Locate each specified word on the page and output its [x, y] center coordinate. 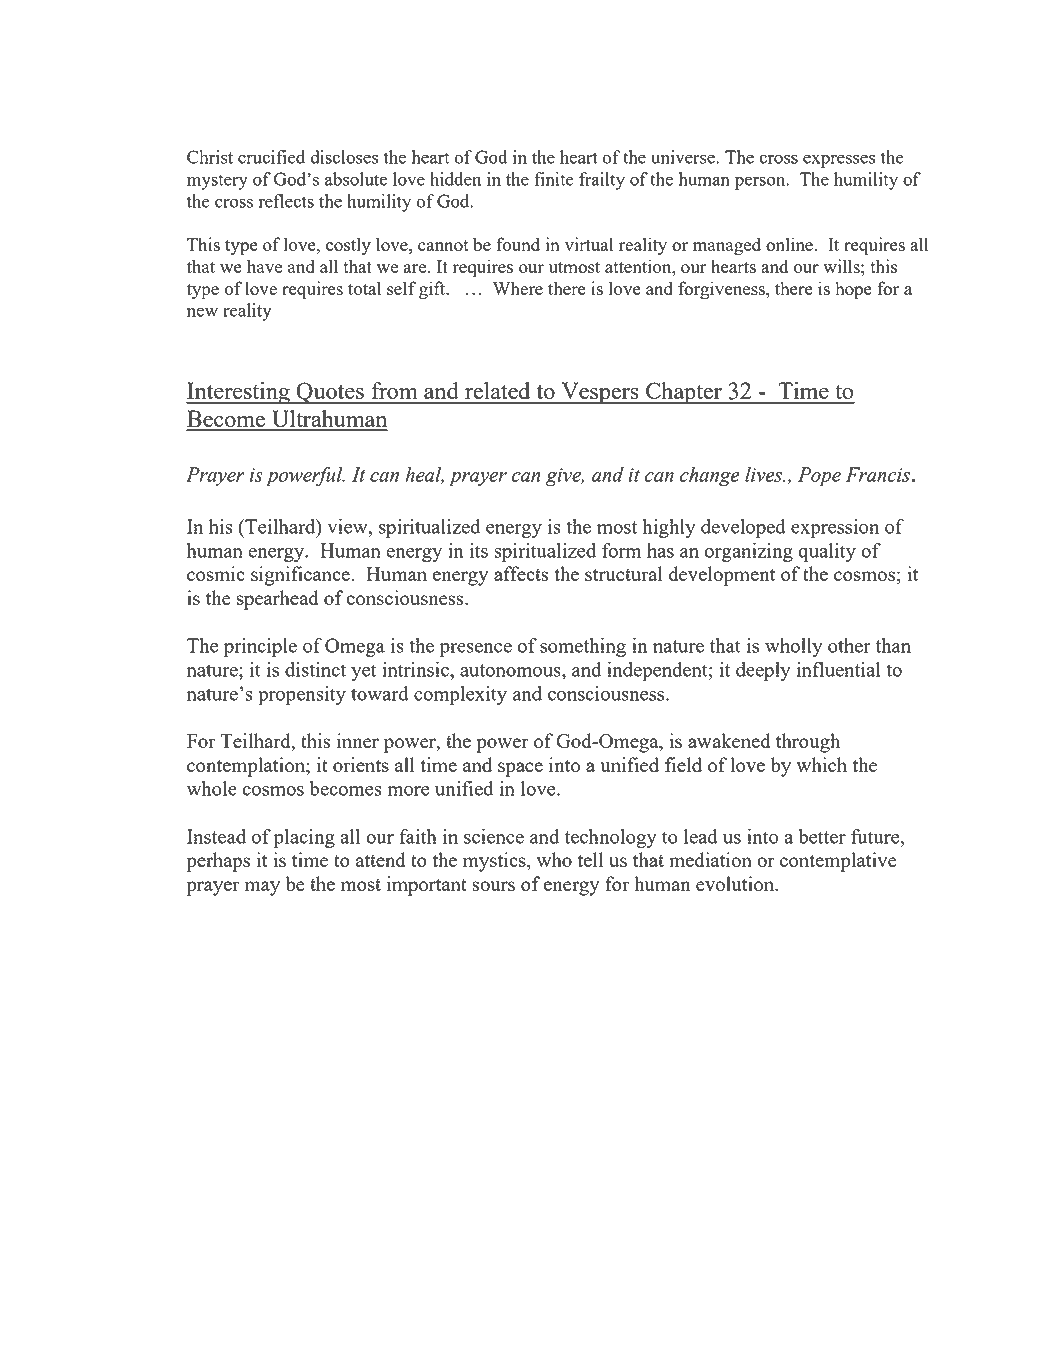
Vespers [600, 393]
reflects [286, 201]
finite [554, 179]
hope [853, 290]
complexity [460, 695]
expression [835, 528]
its [479, 550]
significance [301, 576]
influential [839, 669]
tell [590, 859]
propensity [302, 695]
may [262, 888]
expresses [839, 161]
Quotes [330, 393]
